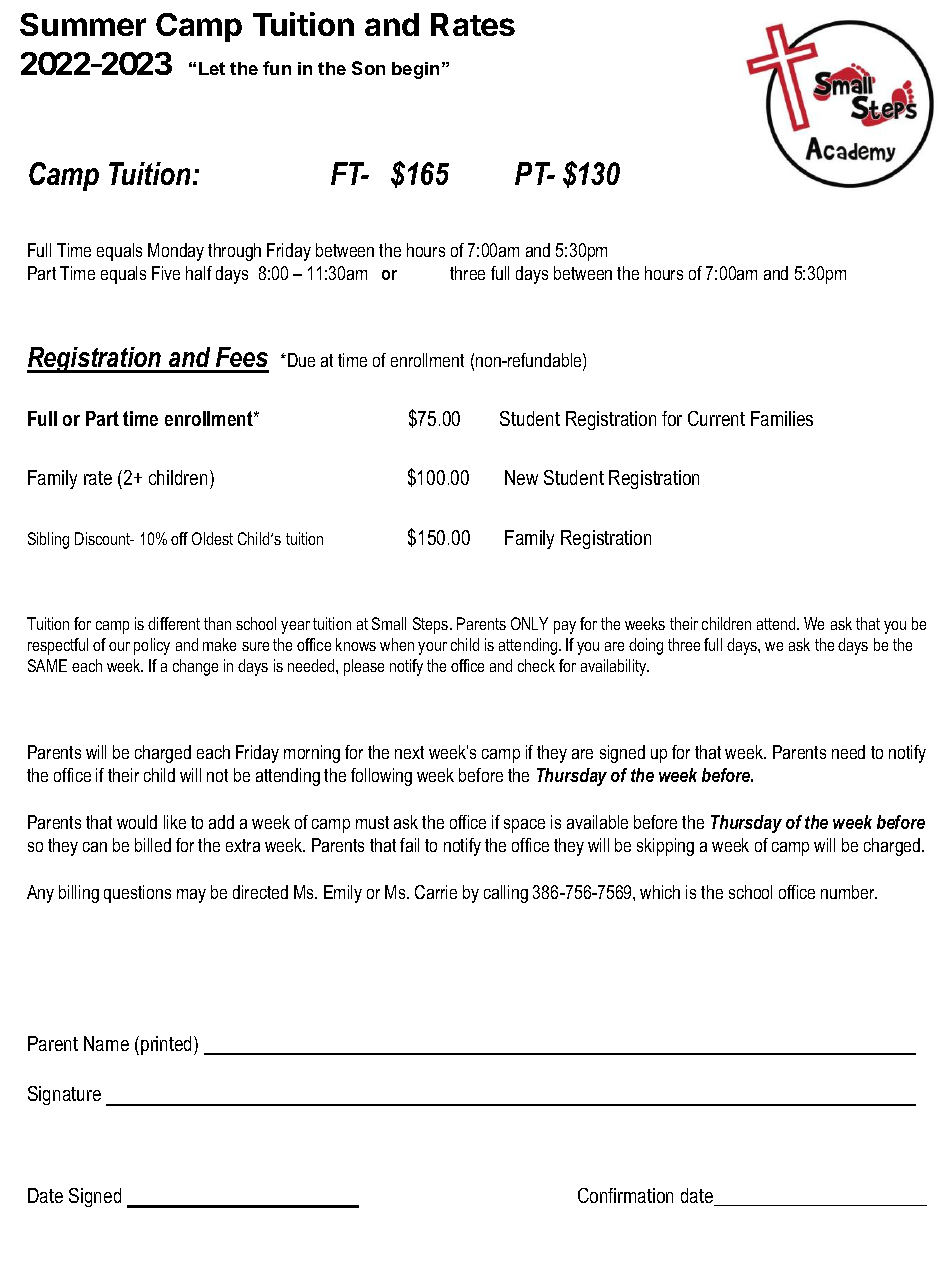 The width and height of the screenshot is (952, 1270). What do you see at coordinates (415, 70) in the screenshot?
I see `begin` at bounding box center [415, 70].
